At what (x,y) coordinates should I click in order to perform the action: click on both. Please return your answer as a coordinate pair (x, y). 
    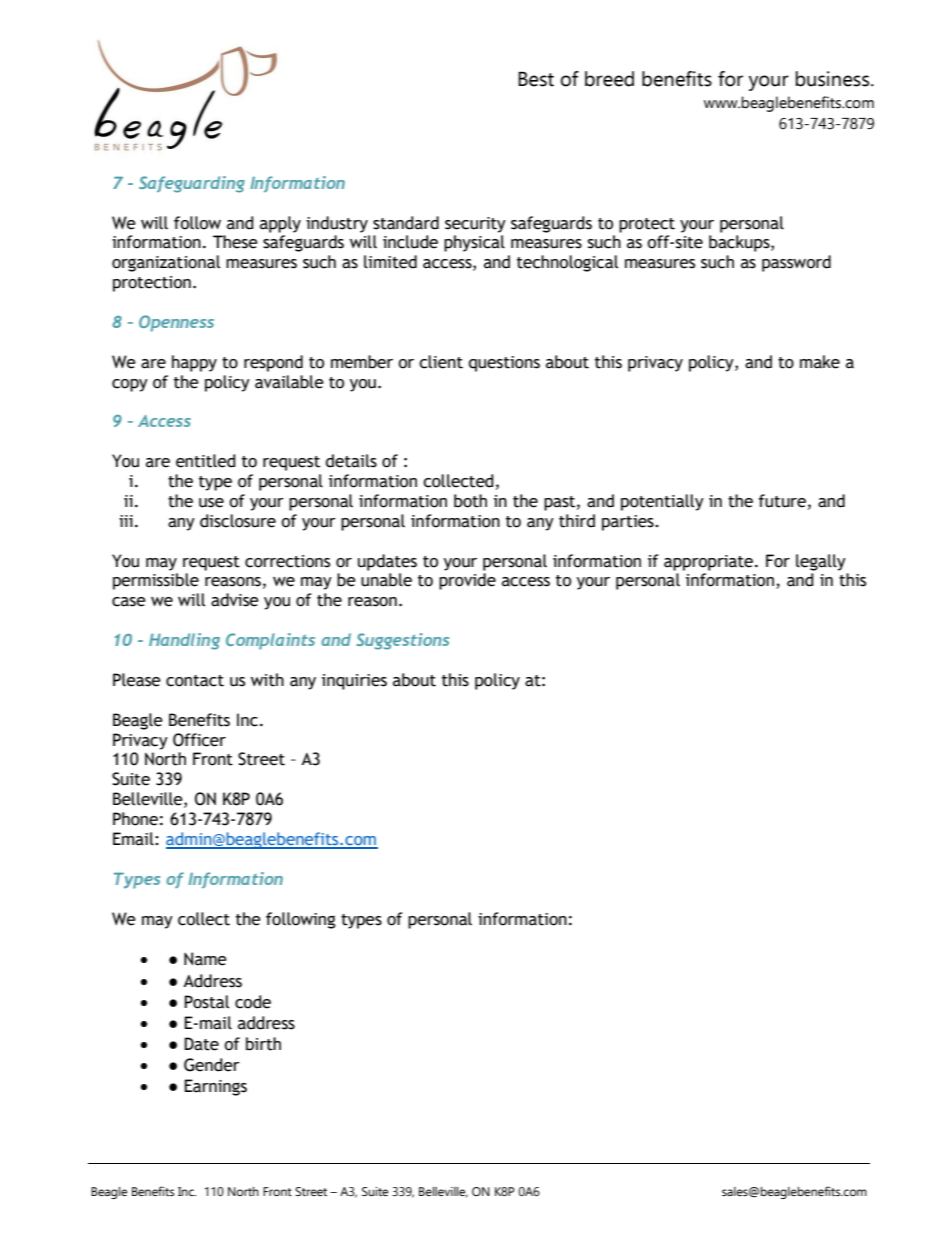
    Looking at the image, I should click on (470, 501).
